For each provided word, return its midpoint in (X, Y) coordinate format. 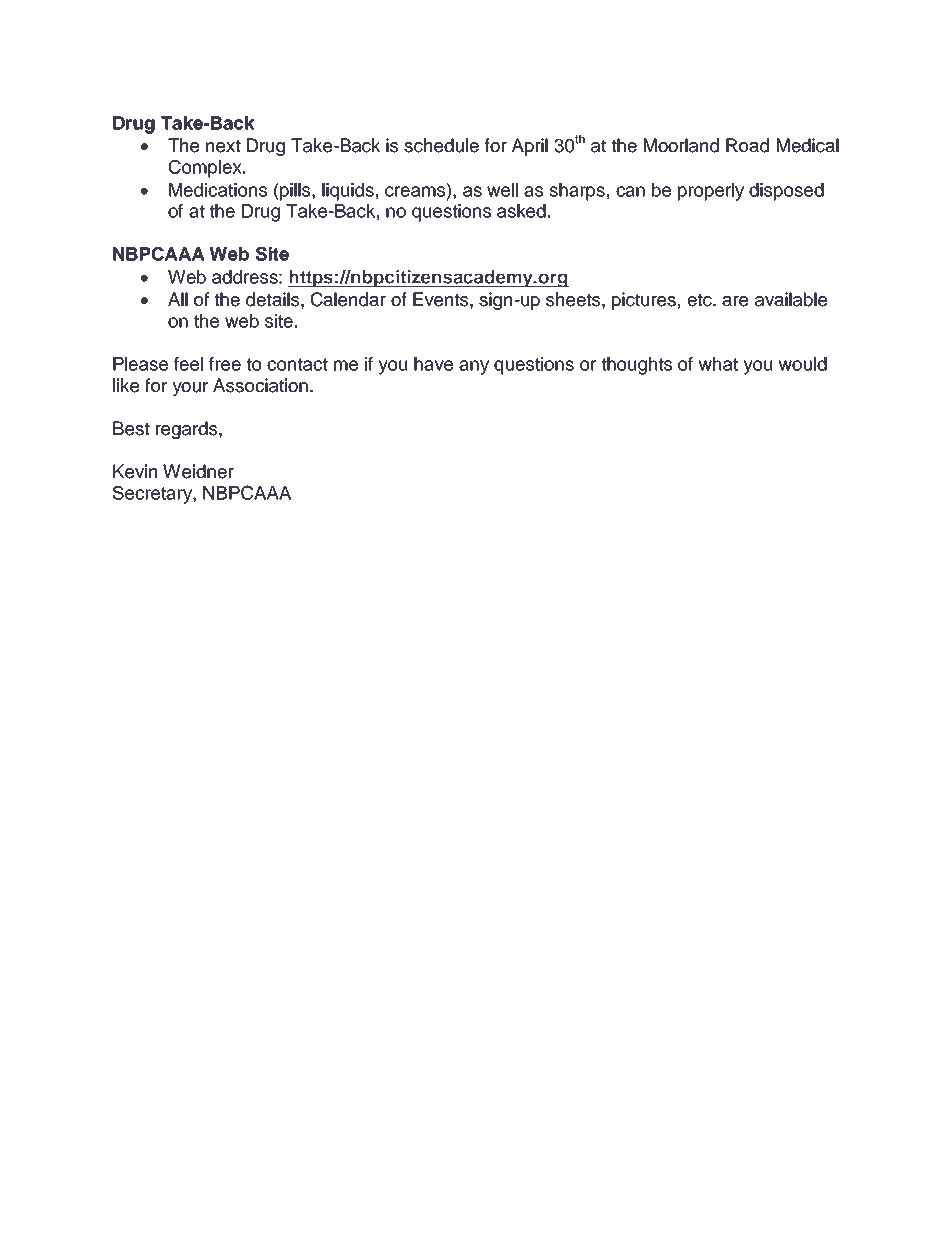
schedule (441, 145)
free (225, 364)
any (474, 367)
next (223, 146)
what (718, 364)
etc (700, 300)
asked (521, 211)
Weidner (198, 471)
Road (747, 145)
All (178, 299)
